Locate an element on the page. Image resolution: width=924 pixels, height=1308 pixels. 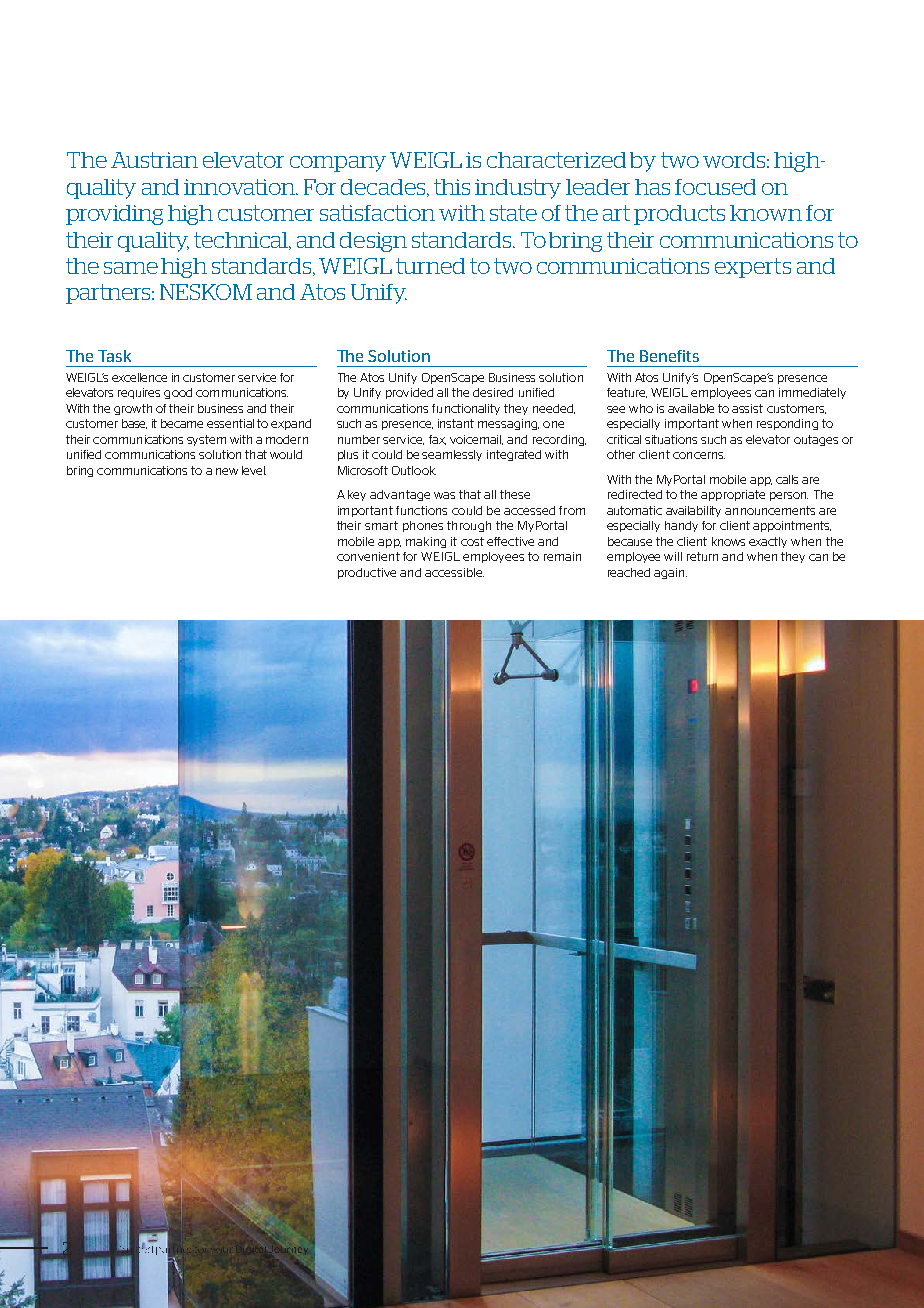
experts is located at coordinates (753, 268).
